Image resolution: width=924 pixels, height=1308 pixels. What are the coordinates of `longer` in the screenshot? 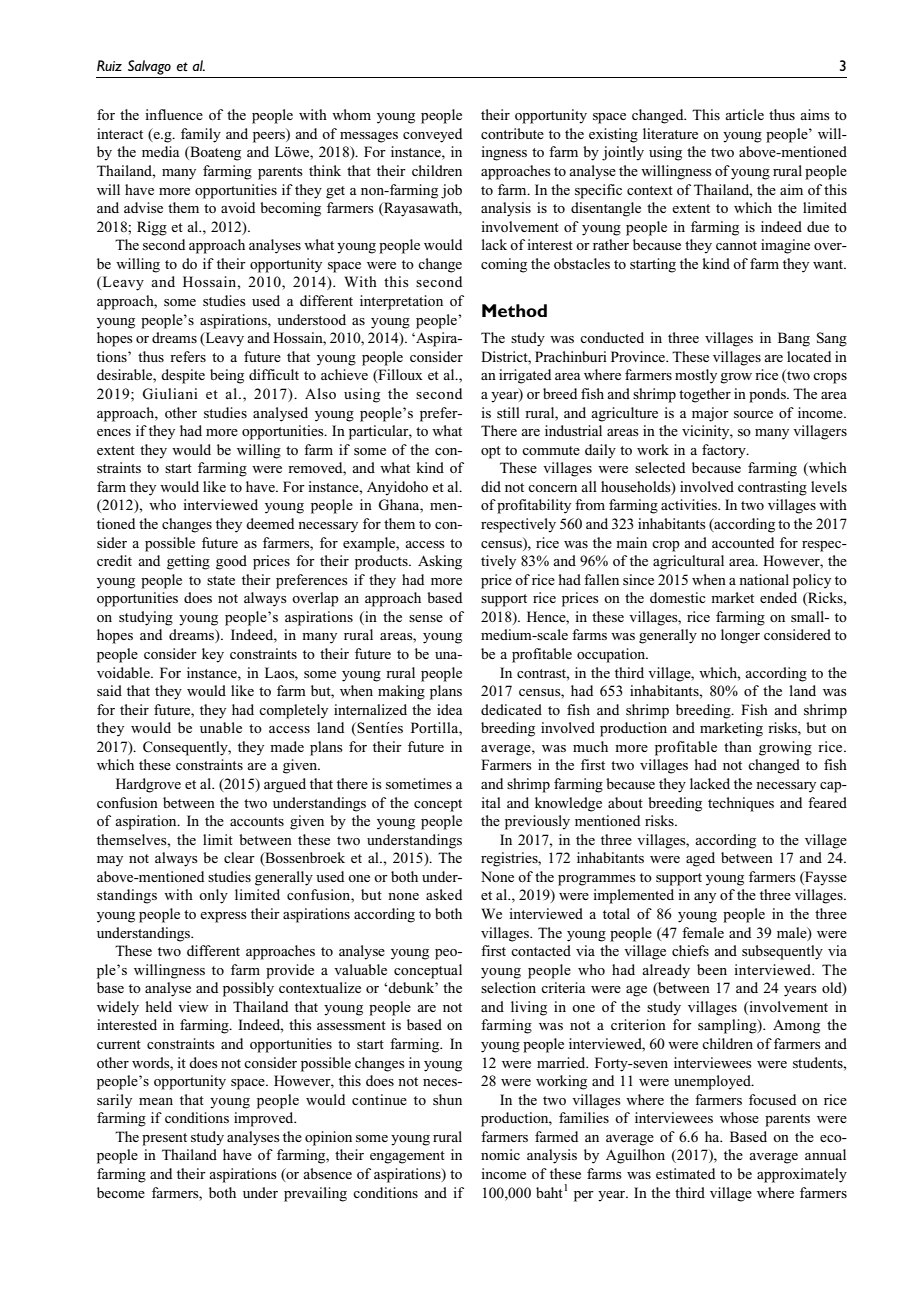 It's located at (740, 636).
